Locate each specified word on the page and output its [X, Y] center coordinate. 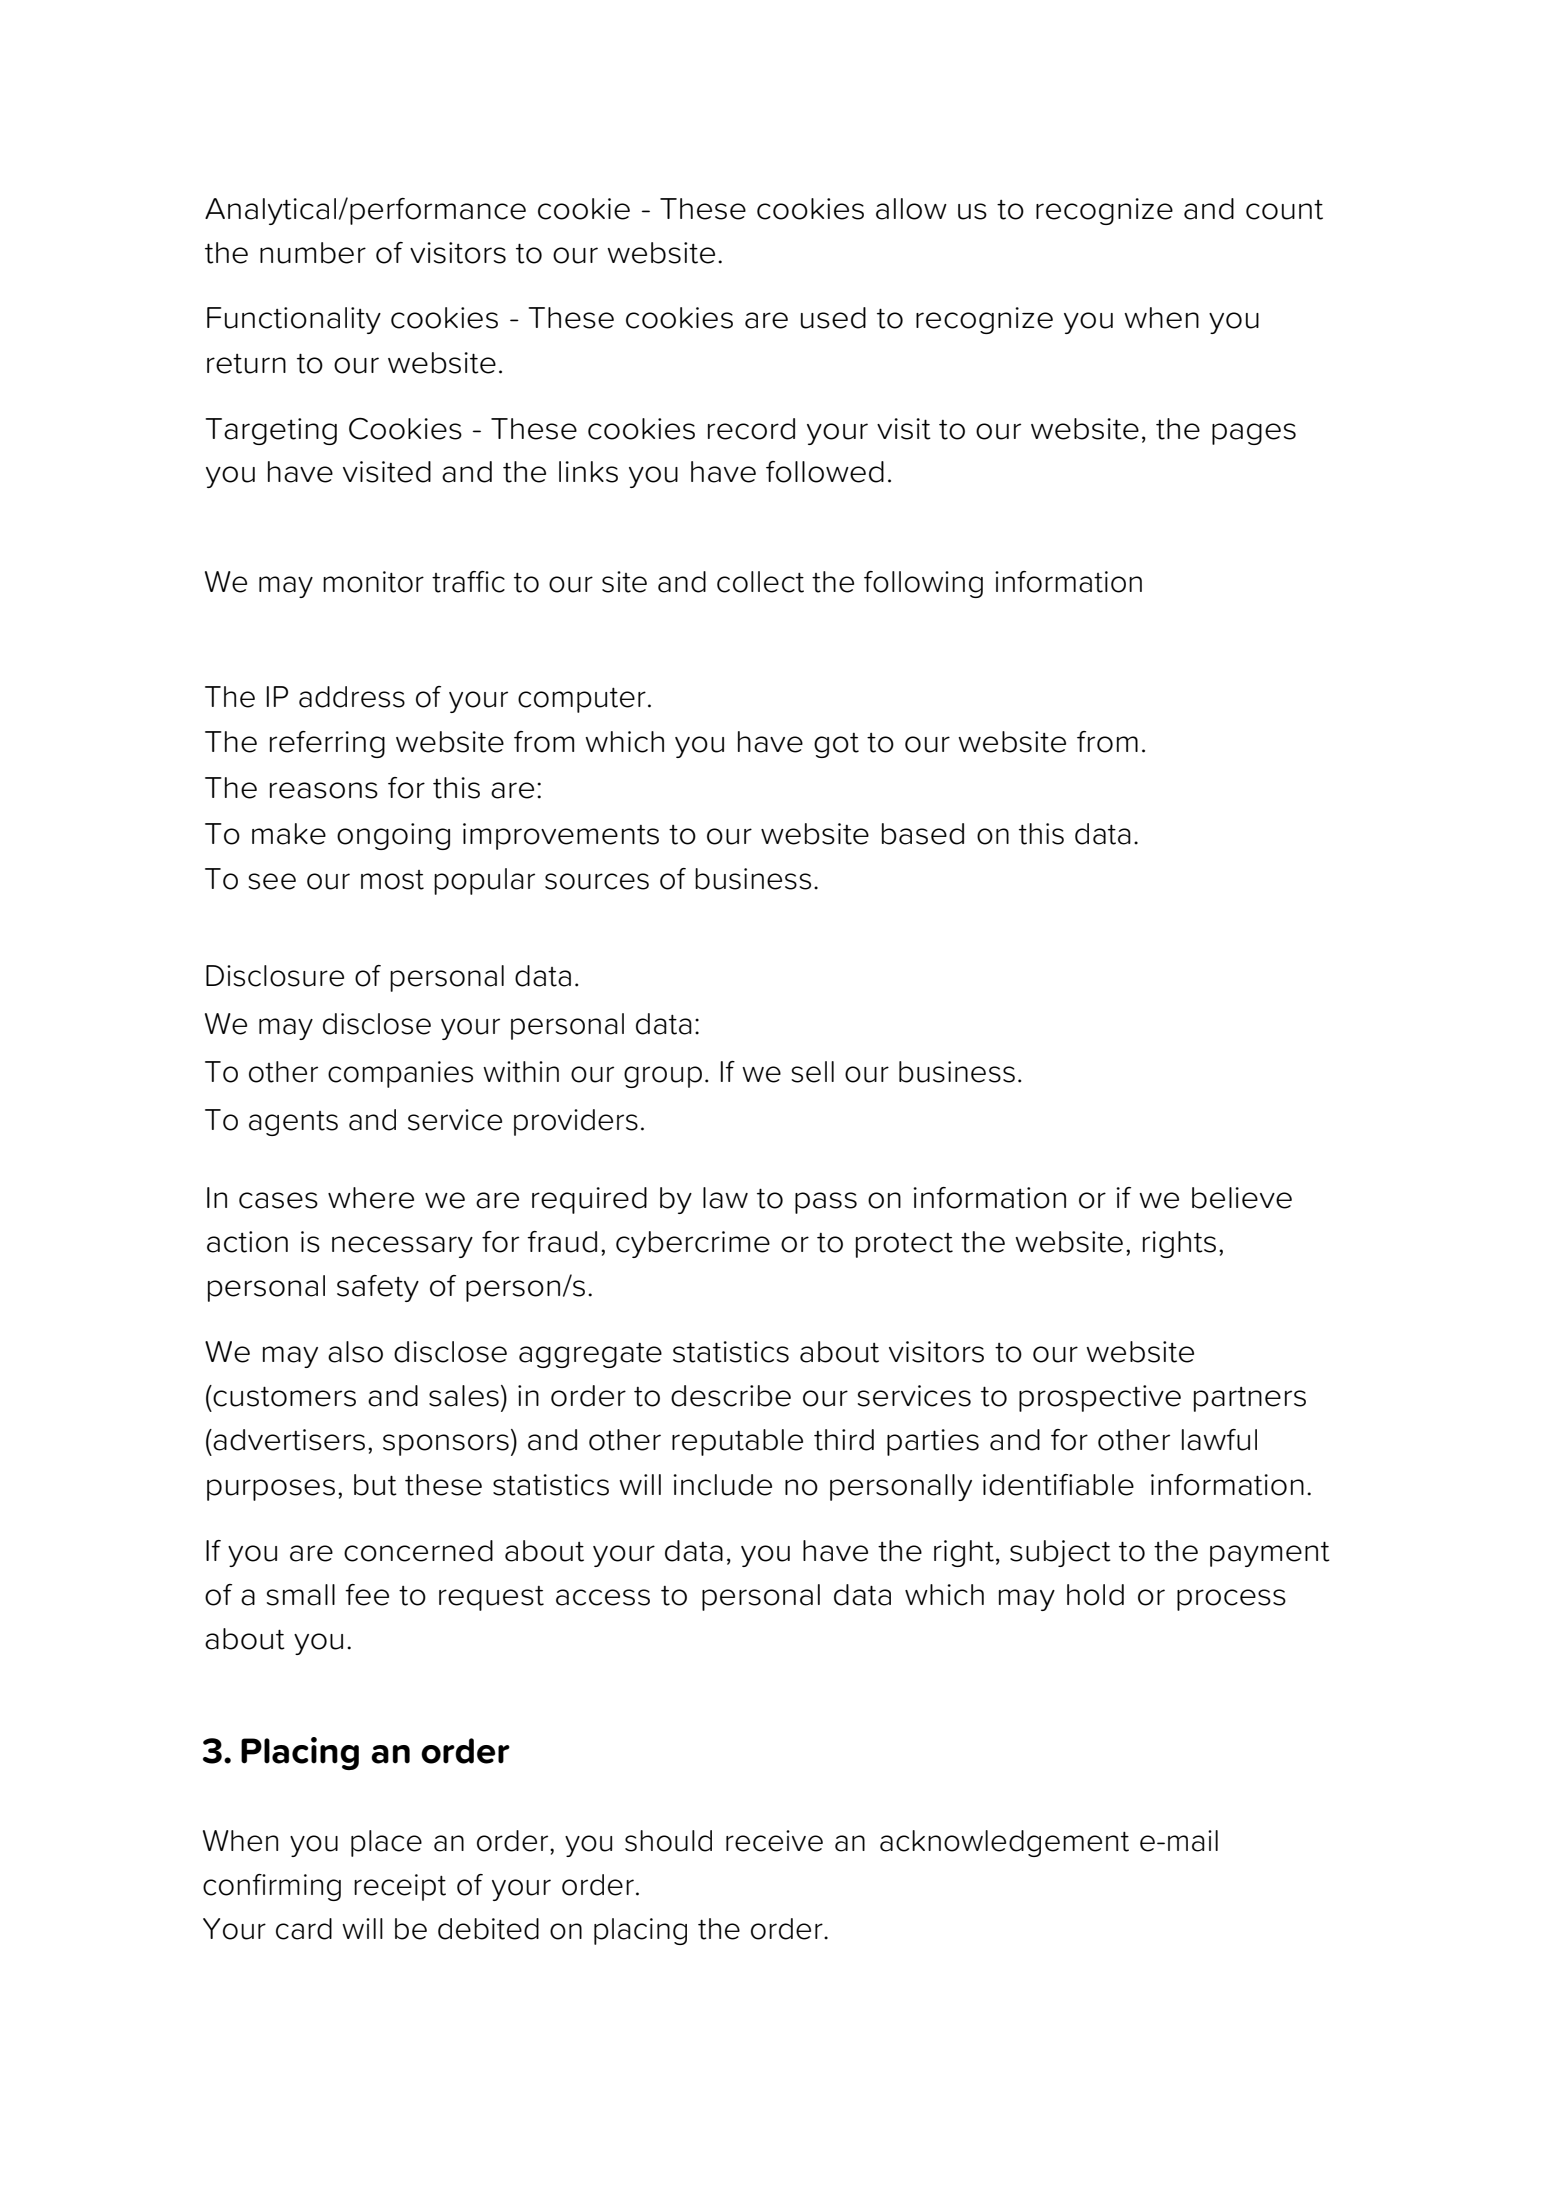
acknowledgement [1004, 1843]
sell [812, 1072]
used [833, 318]
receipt [400, 1887]
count [1284, 210]
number [313, 253]
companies [400, 1074]
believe [1242, 1198]
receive [774, 1841]
